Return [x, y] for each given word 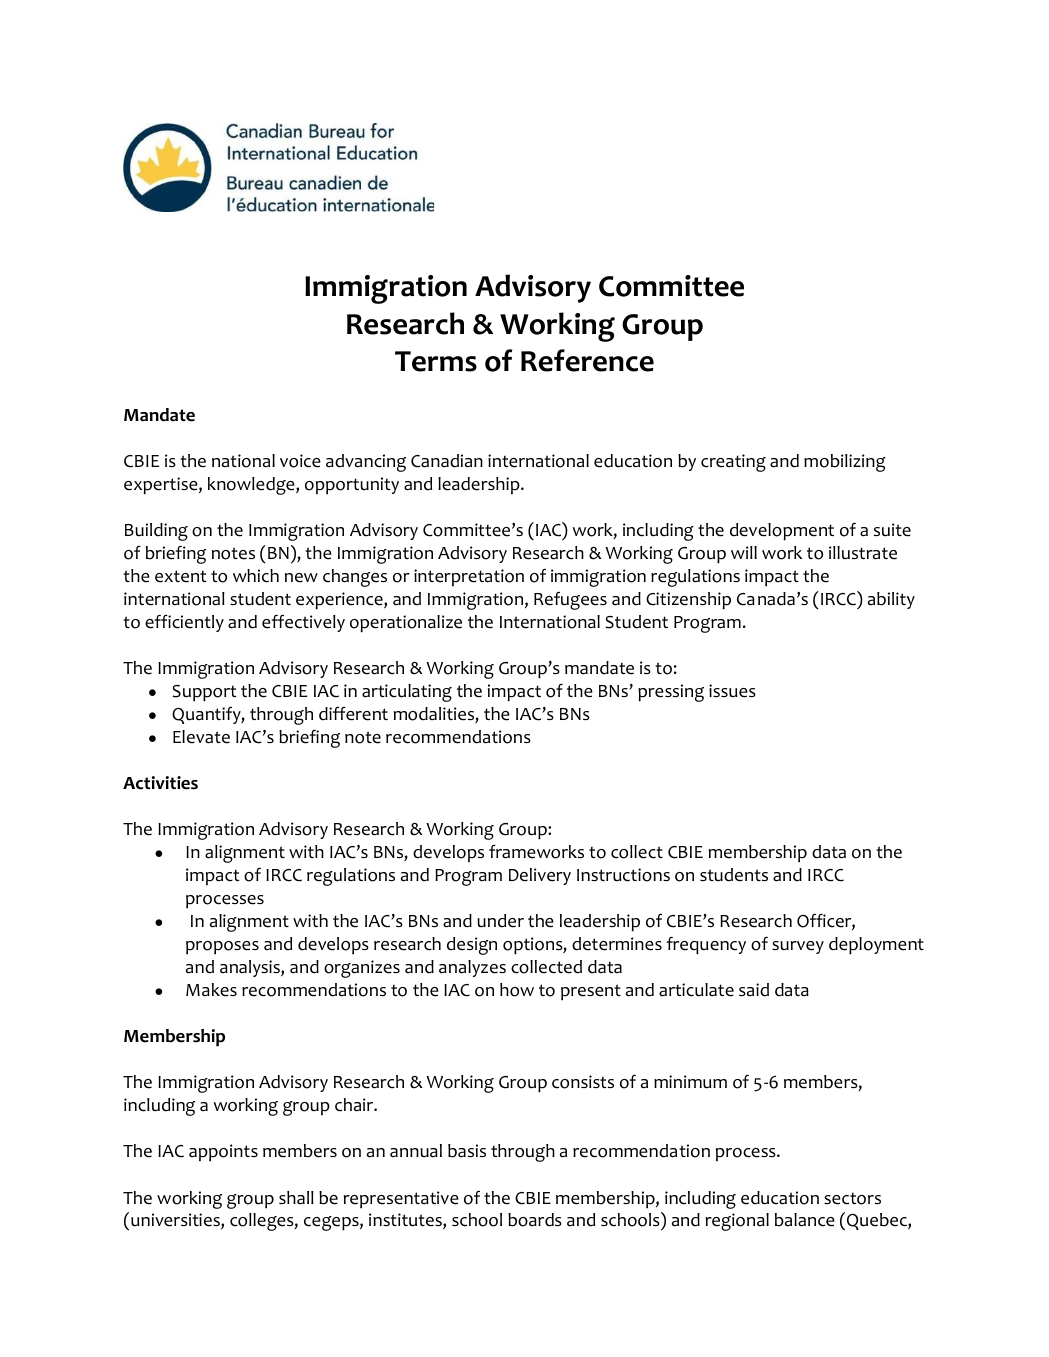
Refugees [570, 601]
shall [296, 1198]
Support [204, 693]
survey [798, 947]
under [500, 921]
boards [535, 1220]
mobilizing [845, 463]
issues [732, 691]
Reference [587, 360]
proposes [222, 948]
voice [300, 461]
